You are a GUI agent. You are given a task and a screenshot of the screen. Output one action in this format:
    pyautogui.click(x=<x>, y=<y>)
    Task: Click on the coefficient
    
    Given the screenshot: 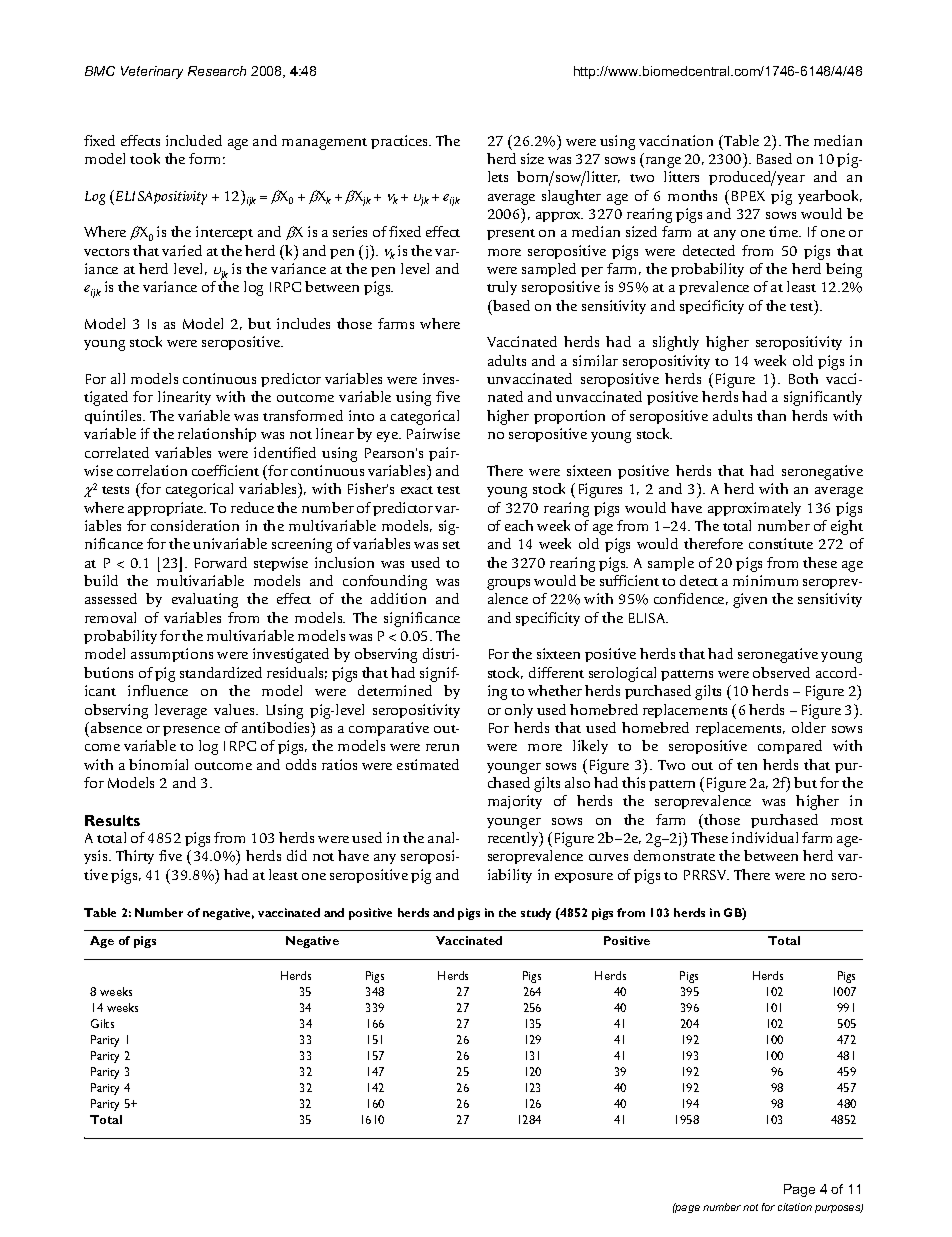 What is the action you would take?
    pyautogui.click(x=225, y=470)
